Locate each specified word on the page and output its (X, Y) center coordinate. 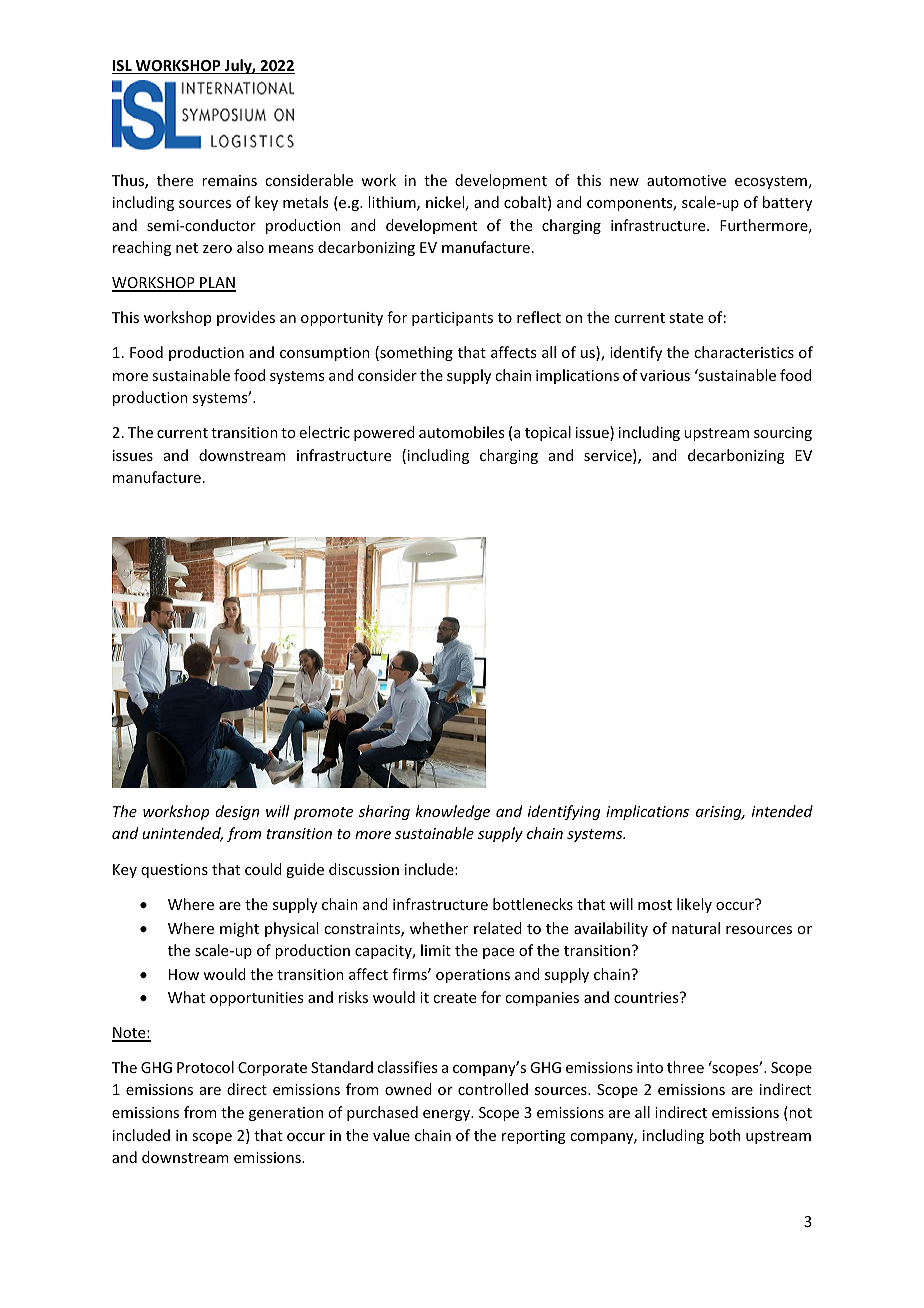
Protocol (205, 1067)
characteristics (744, 352)
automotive (686, 180)
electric (325, 432)
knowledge (453, 812)
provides (246, 318)
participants (452, 319)
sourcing (783, 434)
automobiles (461, 432)
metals (305, 202)
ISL (123, 67)
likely (694, 905)
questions (174, 871)
